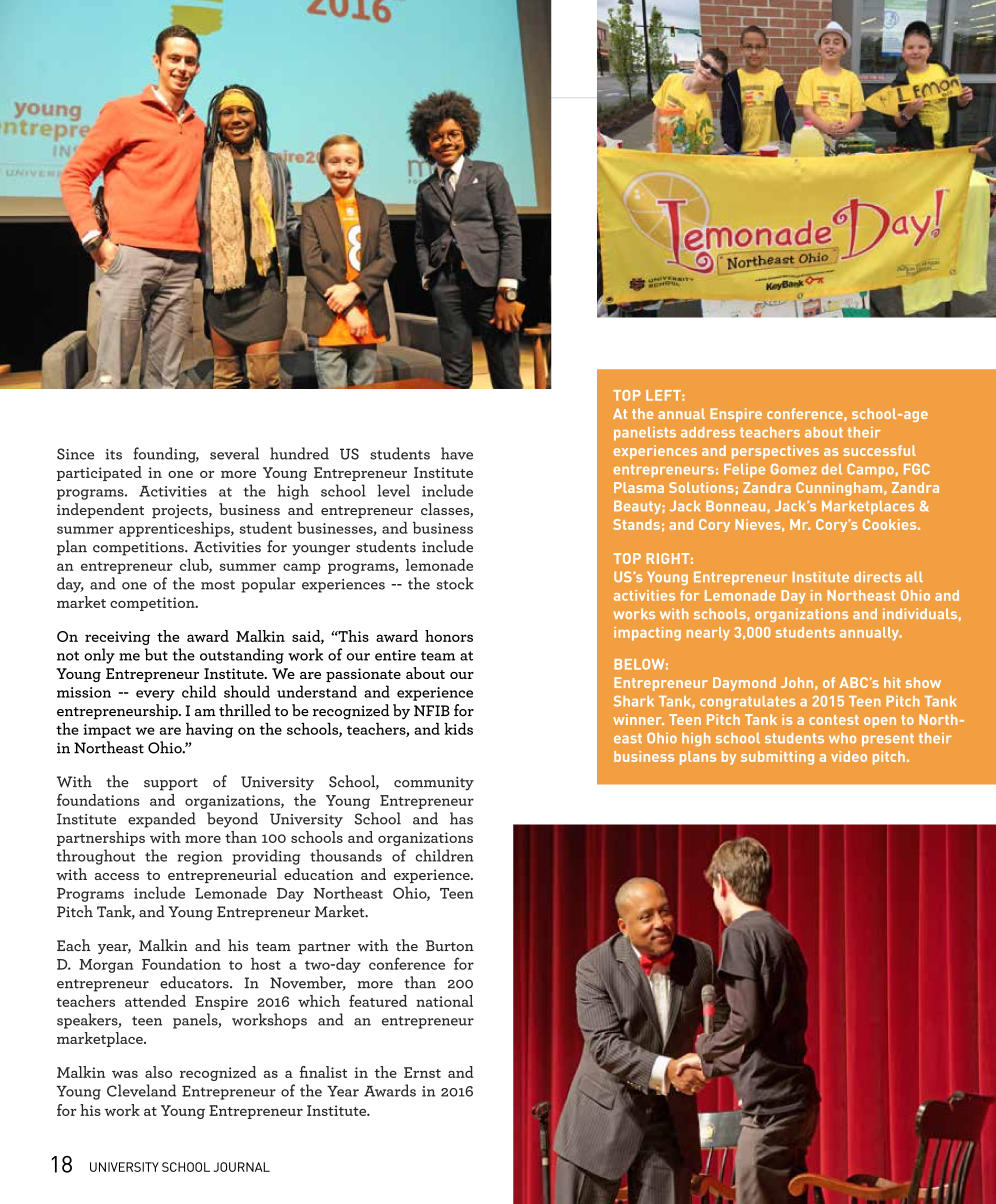 This image has height=1204, width=996. What do you see at coordinates (708, 634) in the image?
I see `nearly` at bounding box center [708, 634].
